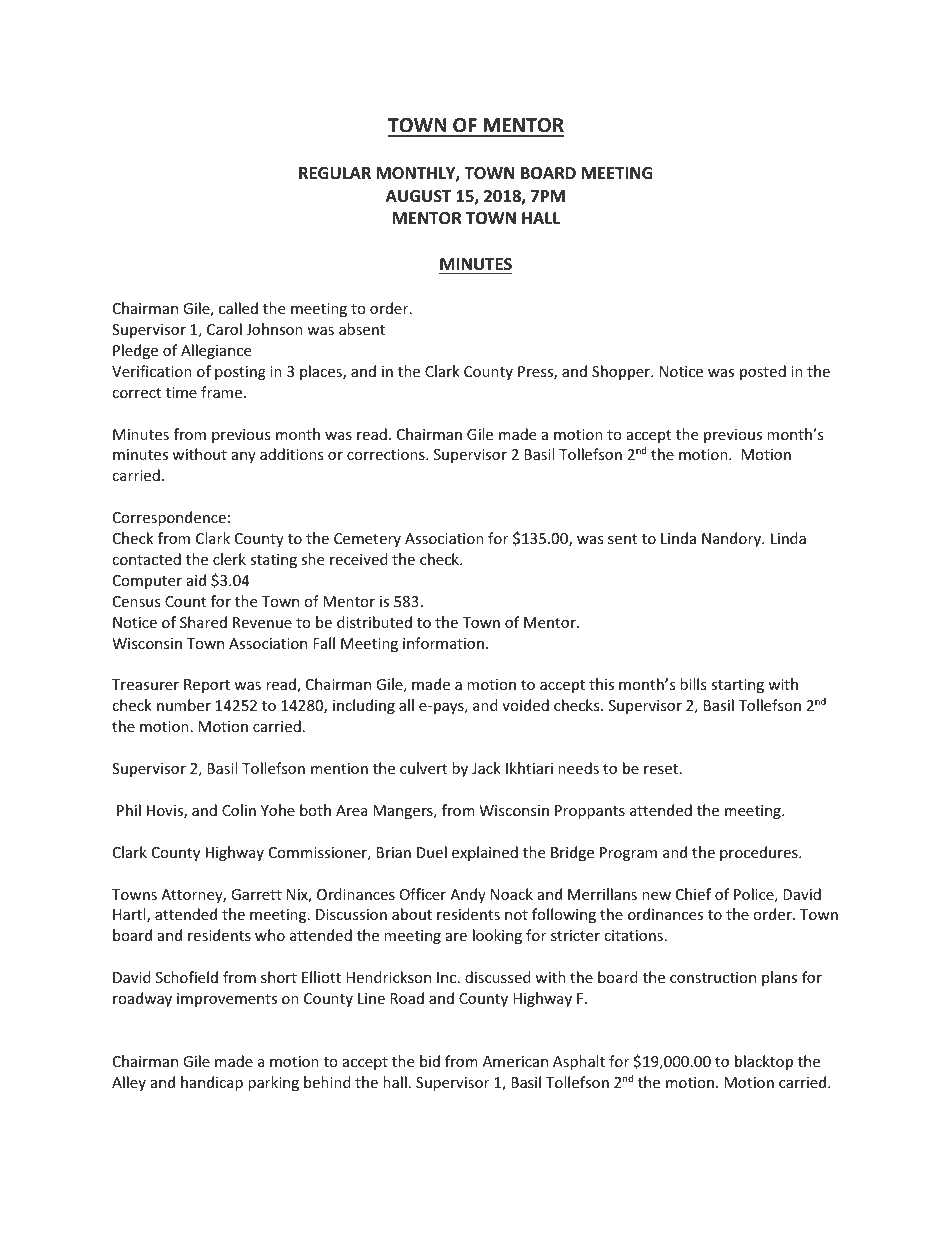 The height and width of the screenshot is (1233, 952). Describe the element at coordinates (216, 351) in the screenshot. I see `Allegiance` at that location.
